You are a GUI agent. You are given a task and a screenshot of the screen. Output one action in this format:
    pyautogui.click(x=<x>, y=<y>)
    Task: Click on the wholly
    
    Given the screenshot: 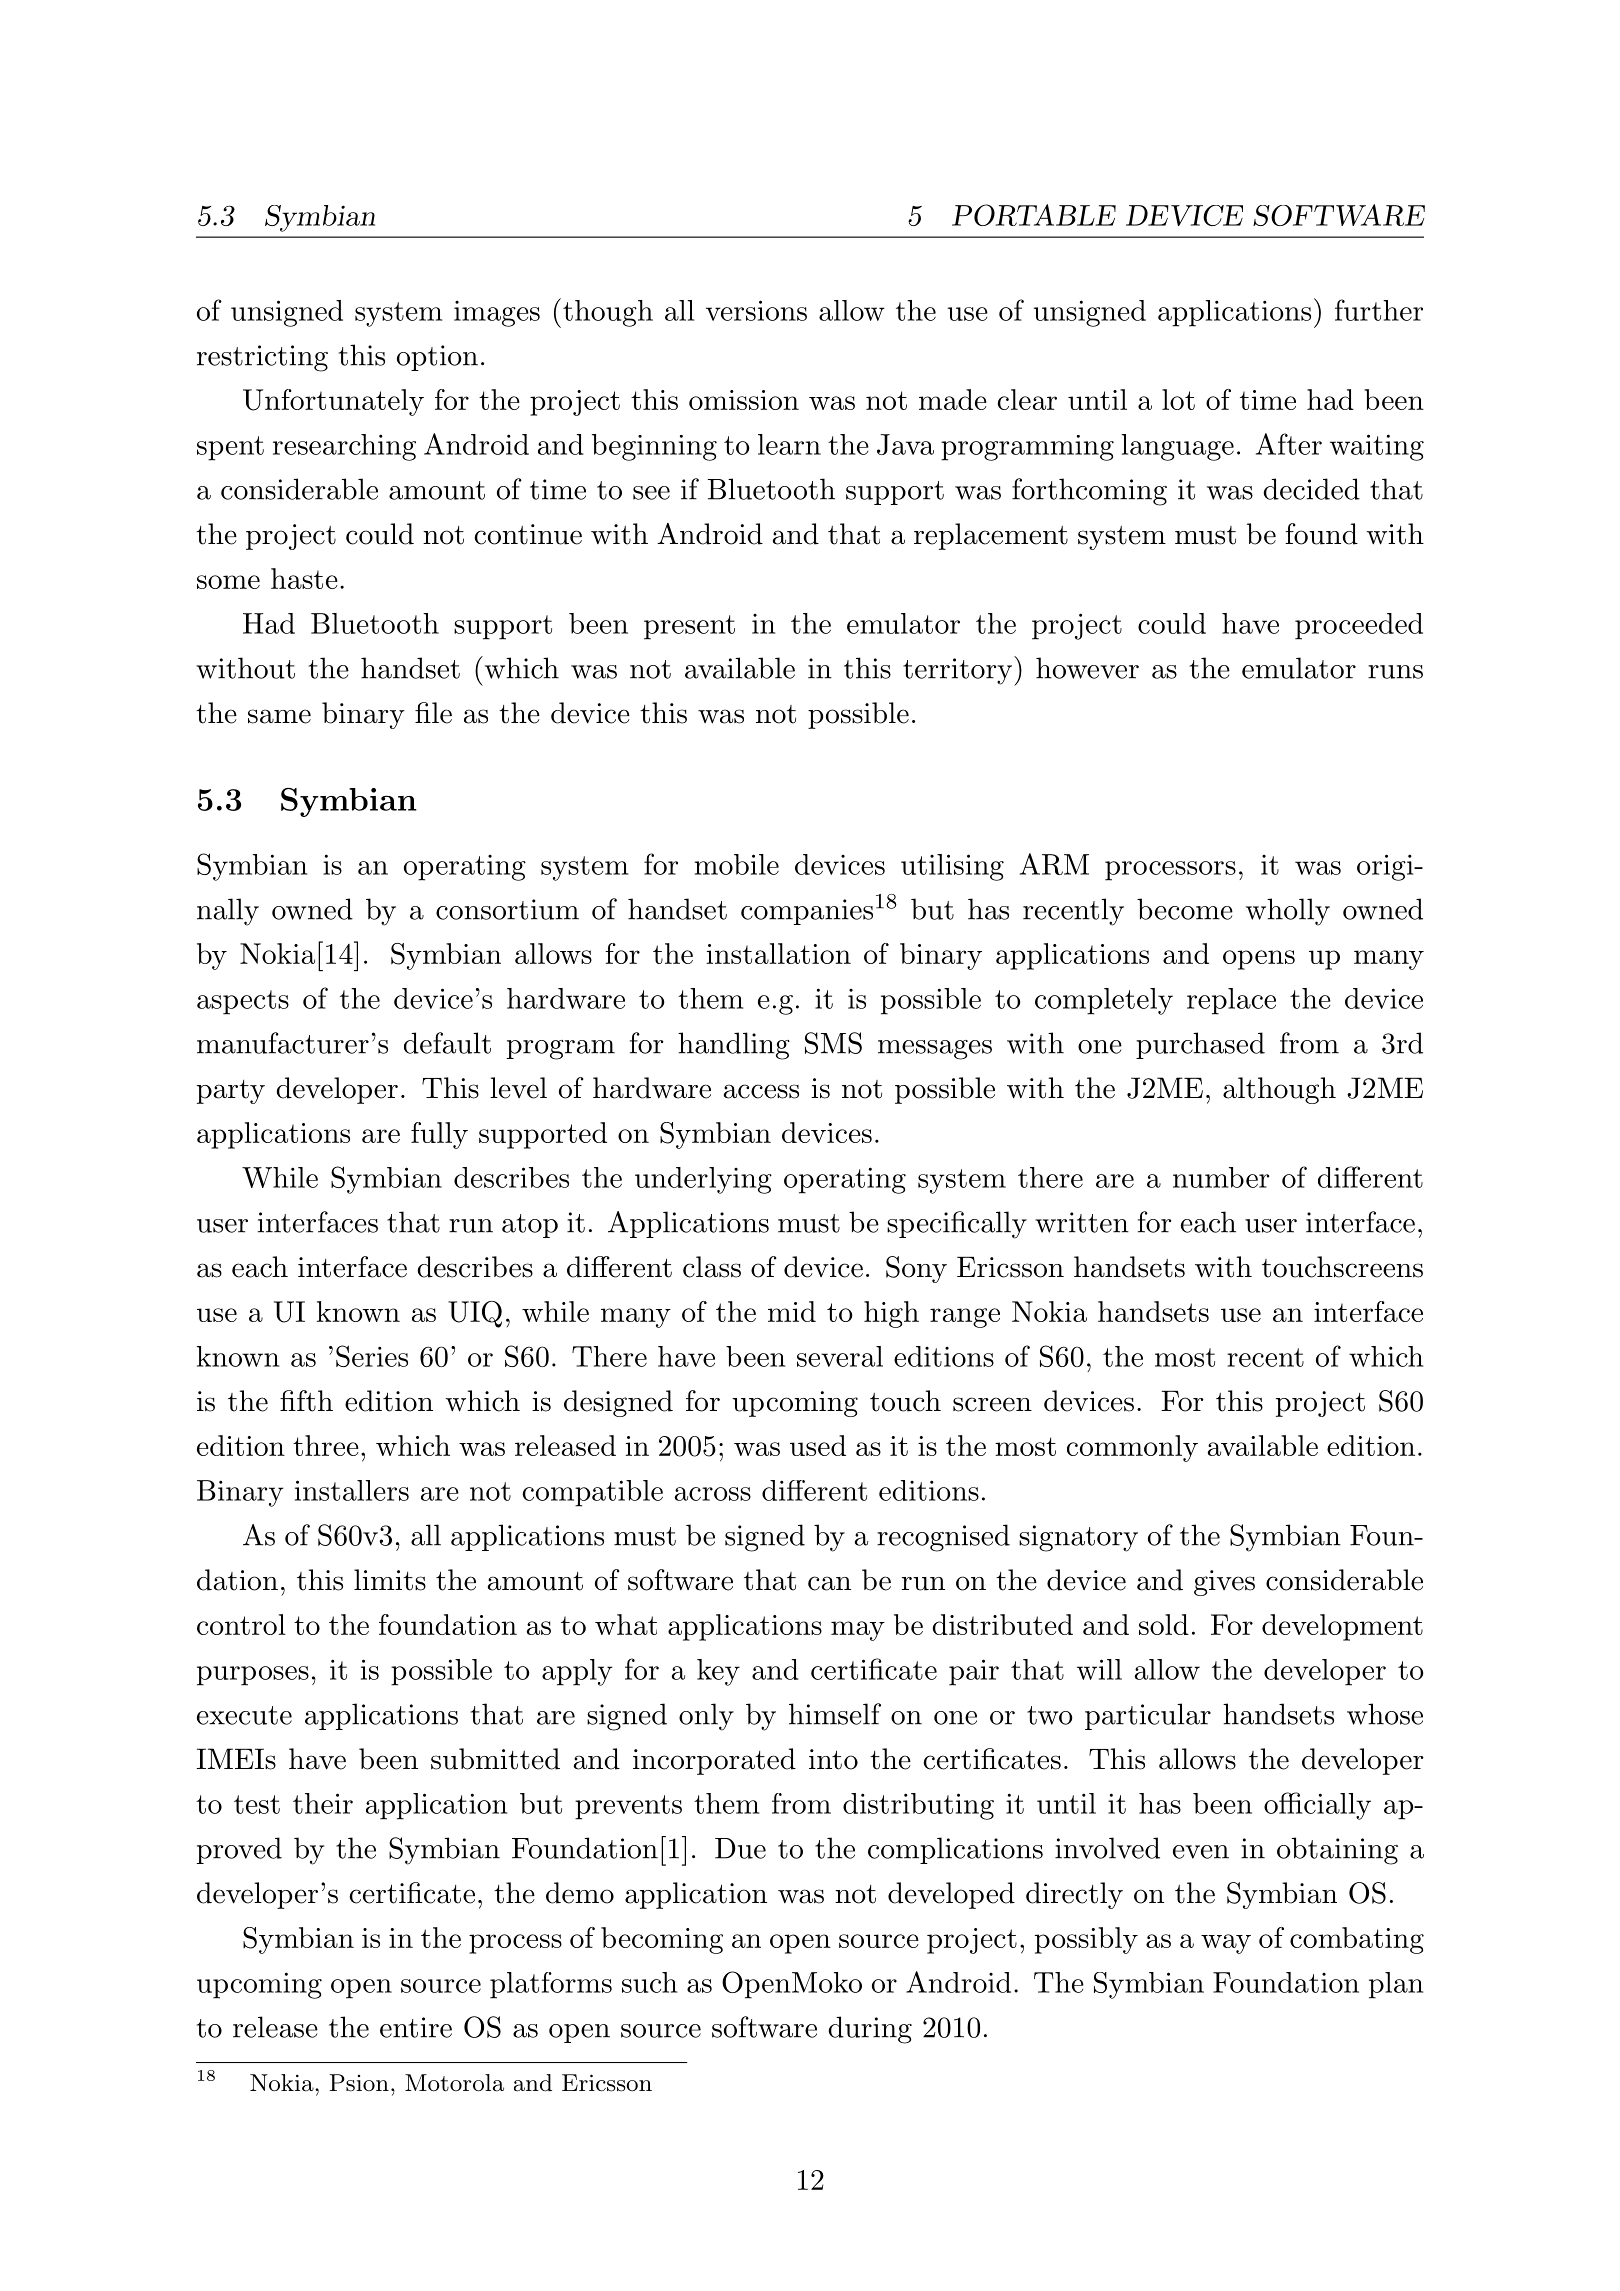 What is the action you would take?
    pyautogui.click(x=1288, y=912)
